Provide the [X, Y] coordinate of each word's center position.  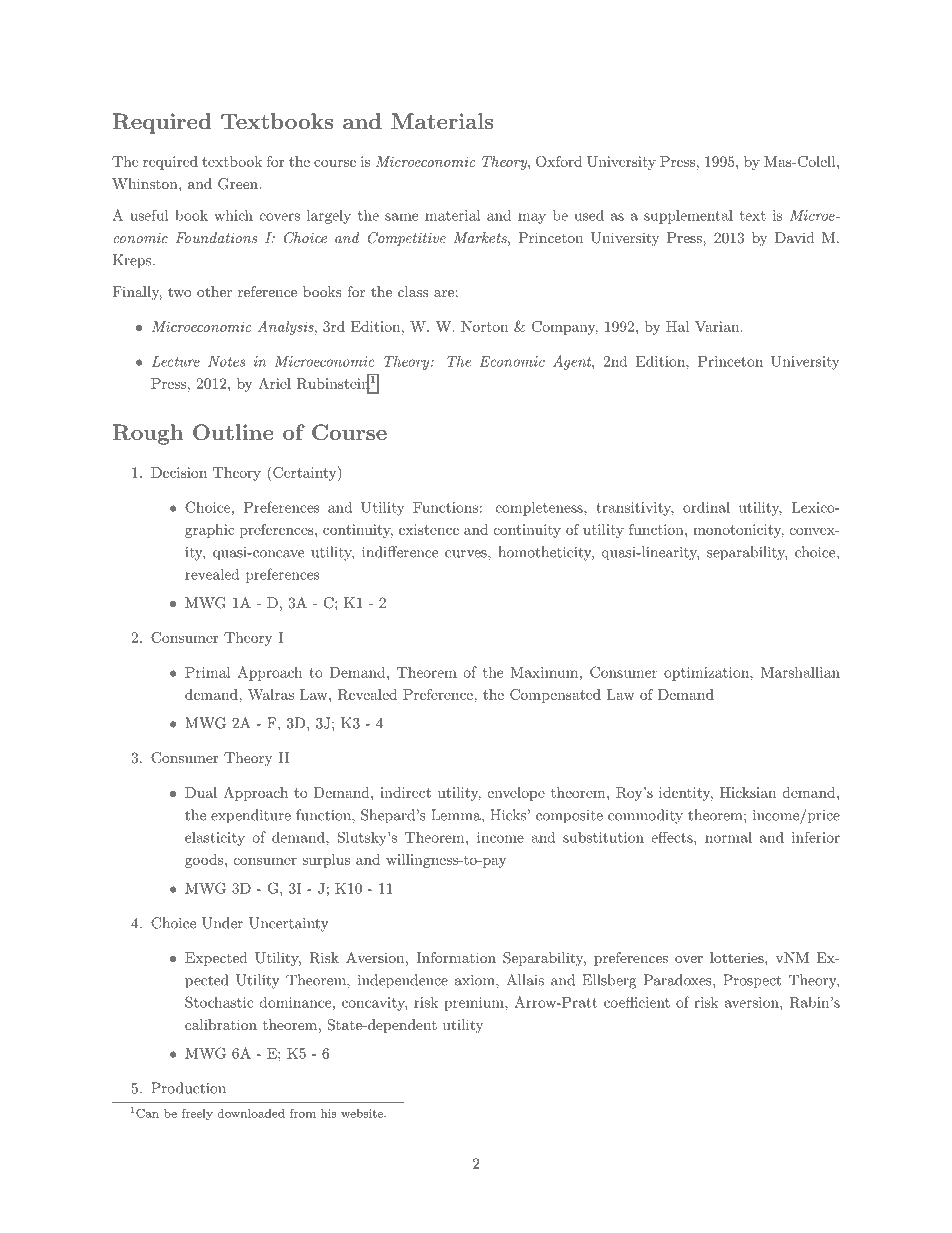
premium [475, 1004]
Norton [484, 326]
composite [569, 817]
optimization [707, 674]
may [532, 218]
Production [188, 1088]
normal [728, 837]
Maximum [544, 672]
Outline [233, 432]
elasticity [215, 839]
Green [239, 184]
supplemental [688, 217]
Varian [717, 326]
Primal [207, 672]
